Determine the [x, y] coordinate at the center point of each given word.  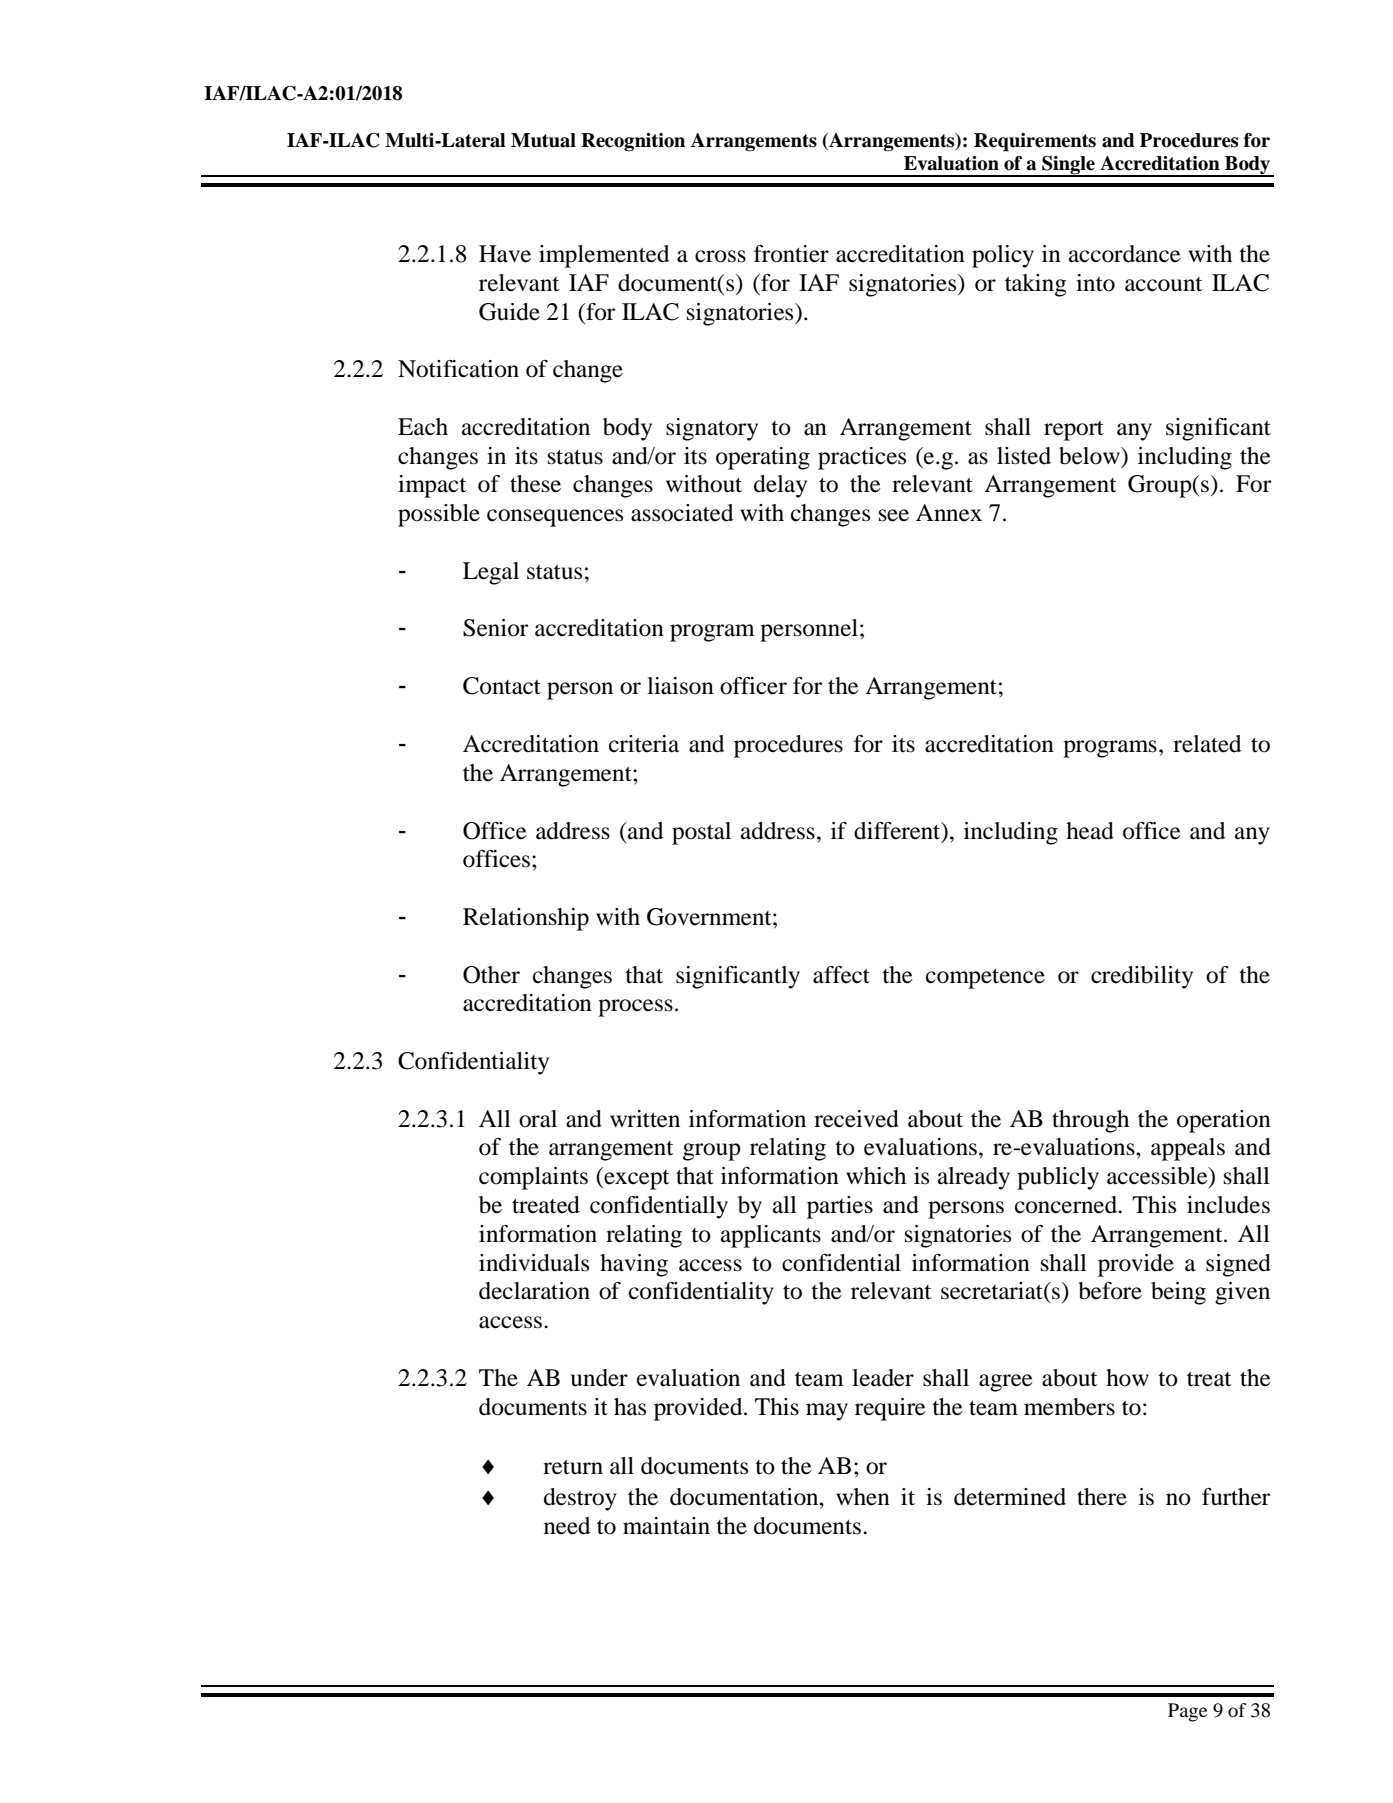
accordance [1125, 254]
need [567, 1526]
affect [841, 975]
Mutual [543, 140]
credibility [1142, 977]
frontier [791, 254]
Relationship [526, 919]
